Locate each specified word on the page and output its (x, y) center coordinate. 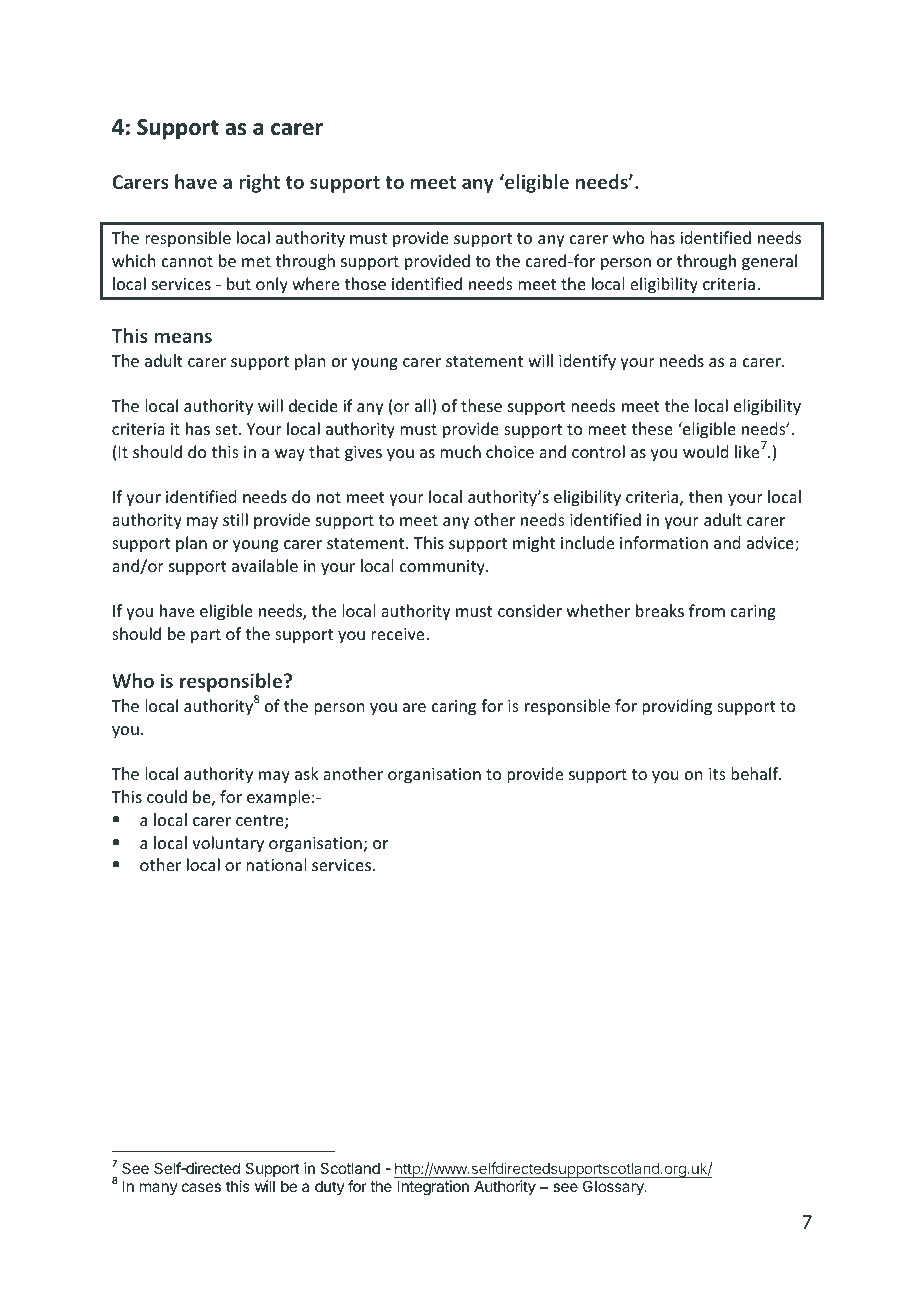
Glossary (614, 1187)
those (365, 283)
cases (201, 1187)
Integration (433, 1188)
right (259, 183)
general (769, 262)
